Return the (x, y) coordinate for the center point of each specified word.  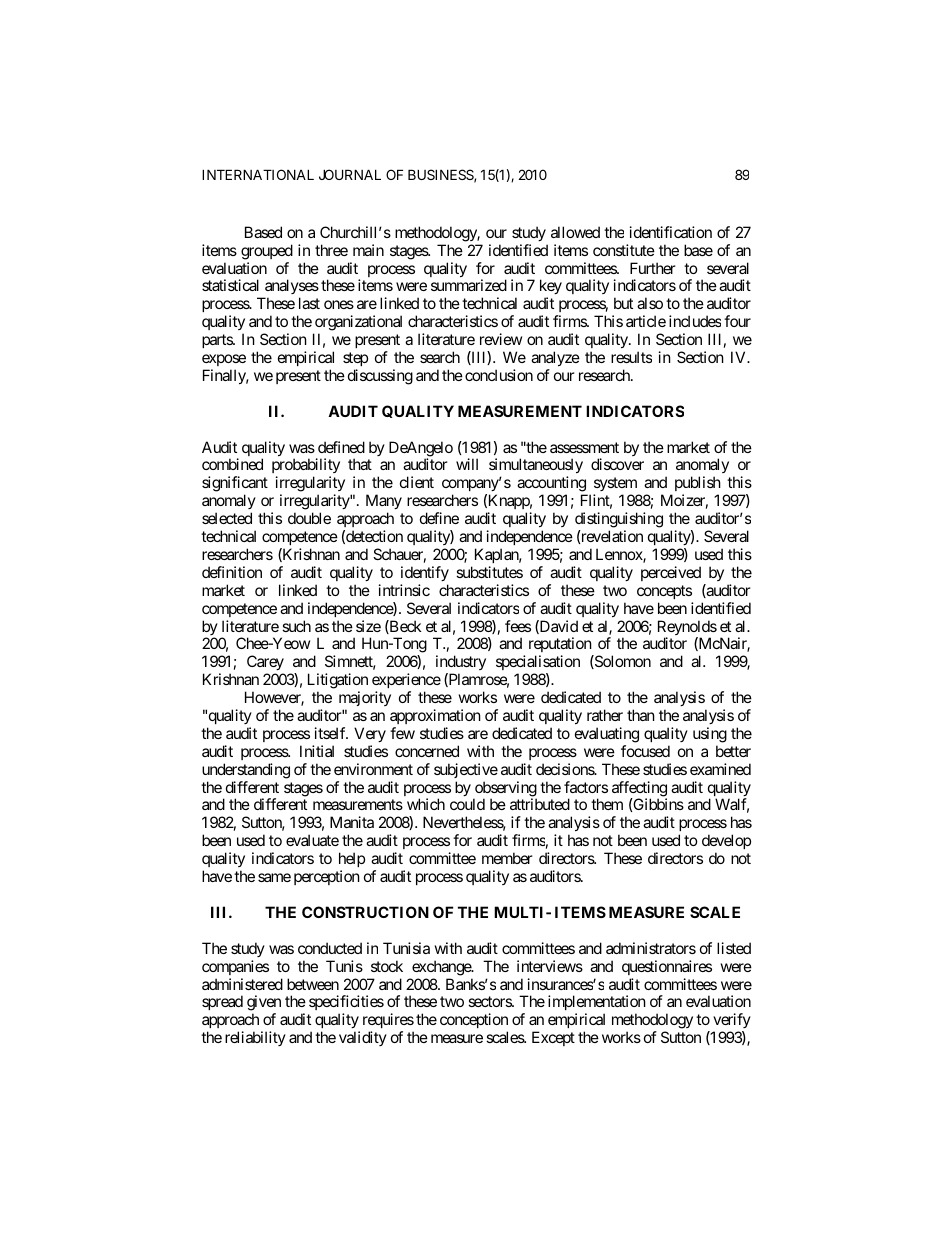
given (264, 1004)
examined (720, 769)
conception (474, 1022)
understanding (246, 771)
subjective (466, 770)
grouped (267, 252)
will (467, 464)
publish (698, 485)
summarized (469, 285)
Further (653, 268)
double (309, 518)
